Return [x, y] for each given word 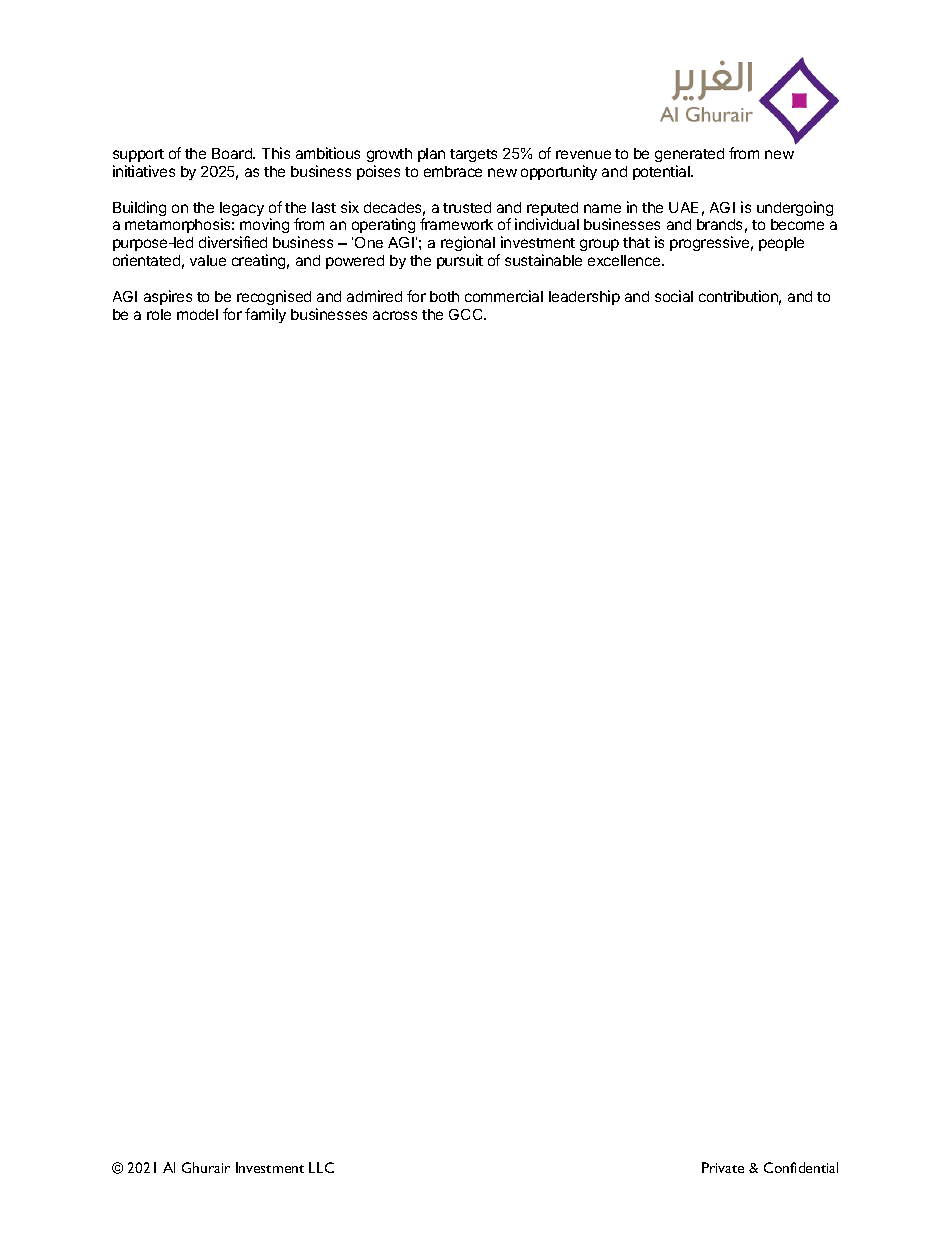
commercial [504, 296]
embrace [453, 171]
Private [723, 1167]
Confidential [801, 1167]
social [674, 296]
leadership [584, 297]
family [265, 315]
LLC [321, 1167]
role [159, 314]
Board [233, 153]
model [197, 314]
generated [689, 155]
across [395, 315]
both [444, 296]
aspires [168, 297]
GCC [467, 314]
